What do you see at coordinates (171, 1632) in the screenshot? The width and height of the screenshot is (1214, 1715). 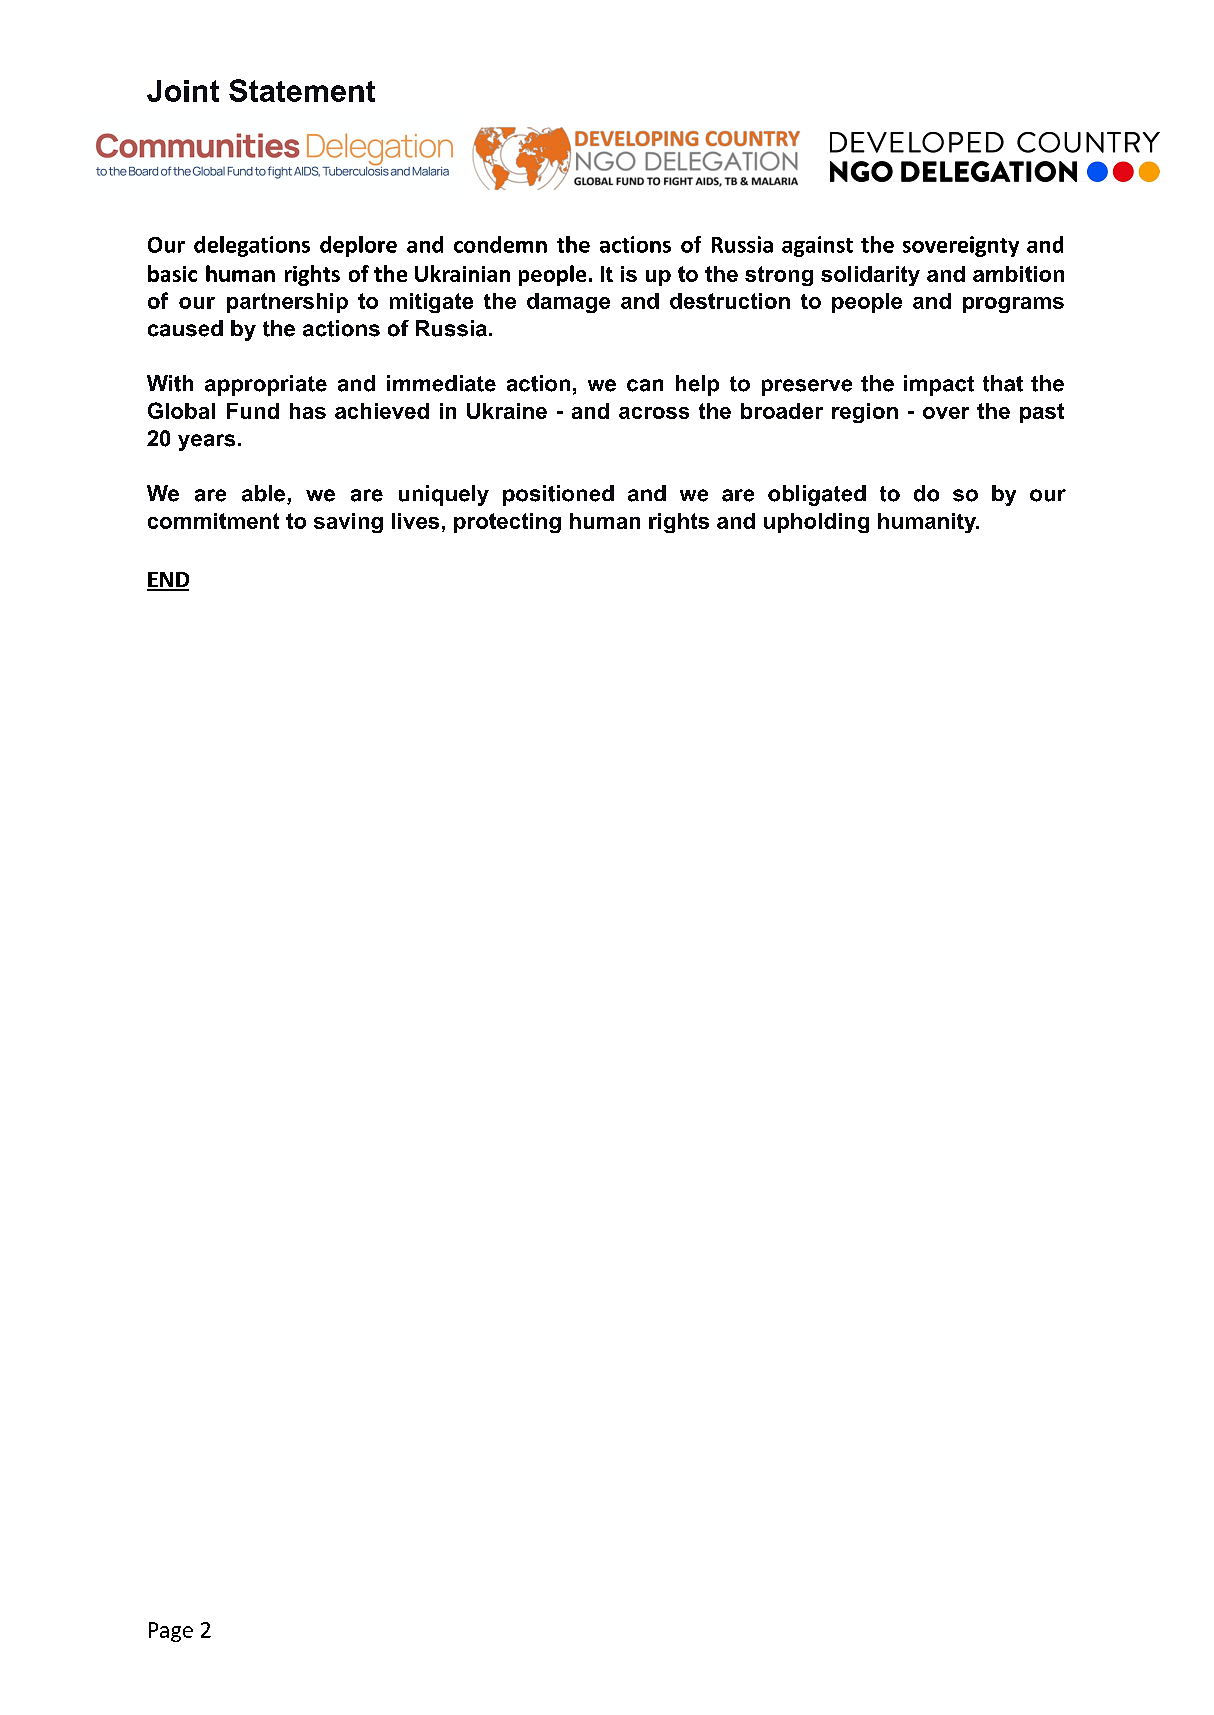 I see `Page` at bounding box center [171, 1632].
